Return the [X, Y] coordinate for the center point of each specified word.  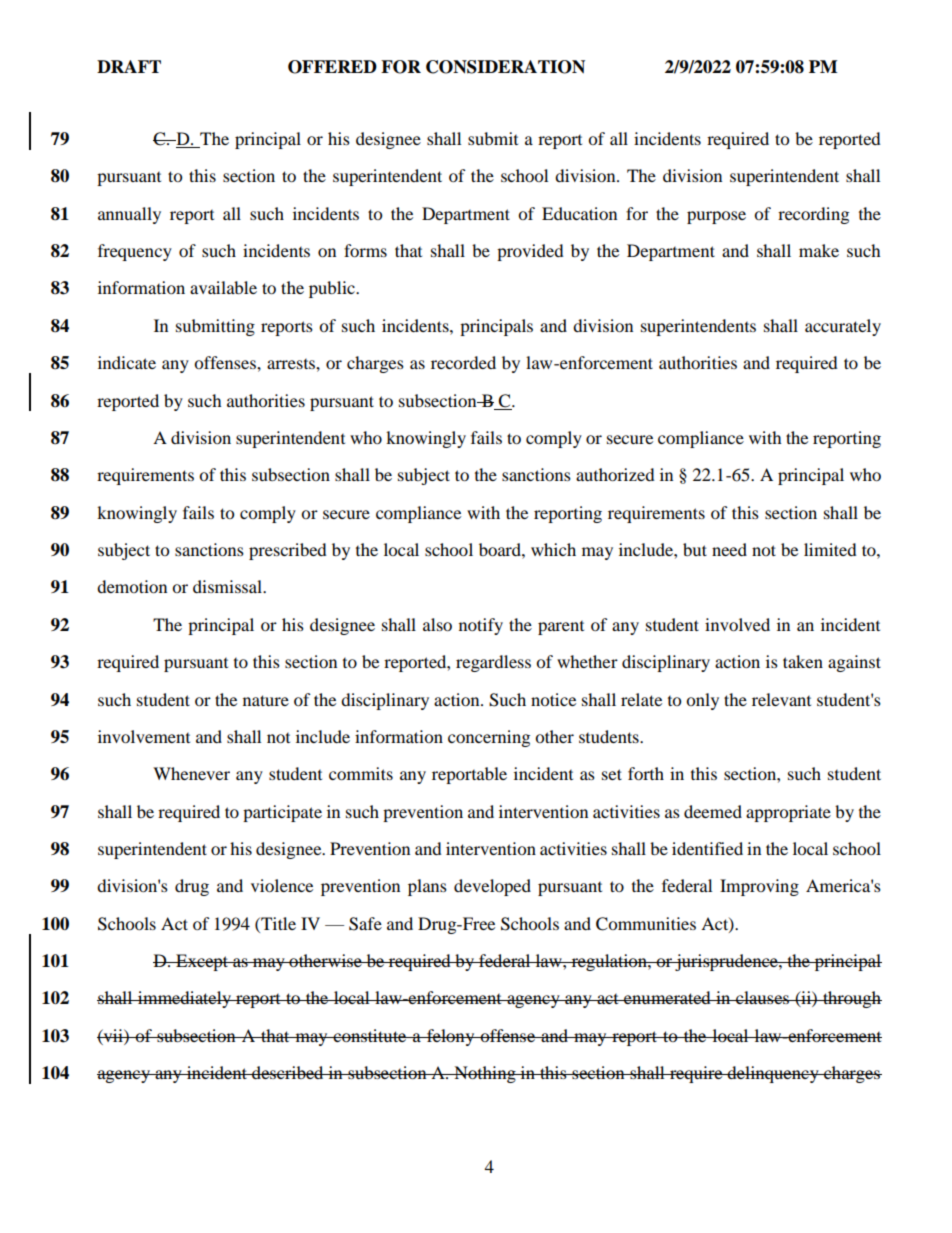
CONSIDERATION [505, 67]
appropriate [788, 813]
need [729, 549]
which [553, 549]
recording [813, 215]
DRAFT [129, 66]
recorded [463, 362]
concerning [489, 738]
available [223, 287]
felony [451, 1037]
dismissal [228, 586]
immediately [184, 999]
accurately [843, 327]
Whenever [191, 773]
